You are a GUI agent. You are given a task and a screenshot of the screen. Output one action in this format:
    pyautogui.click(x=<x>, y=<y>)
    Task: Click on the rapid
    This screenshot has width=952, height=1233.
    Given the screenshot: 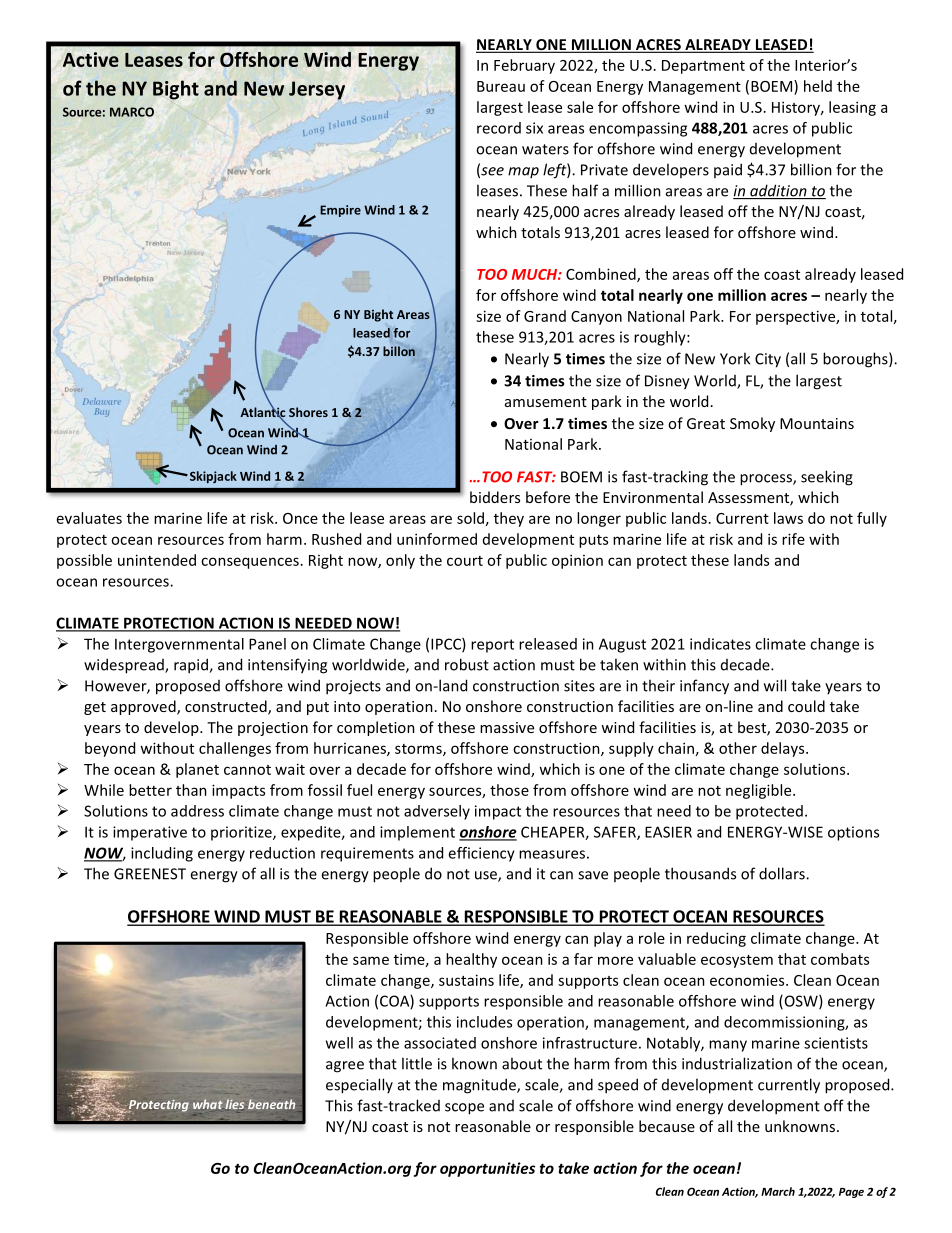 What is the action you would take?
    pyautogui.click(x=192, y=666)
